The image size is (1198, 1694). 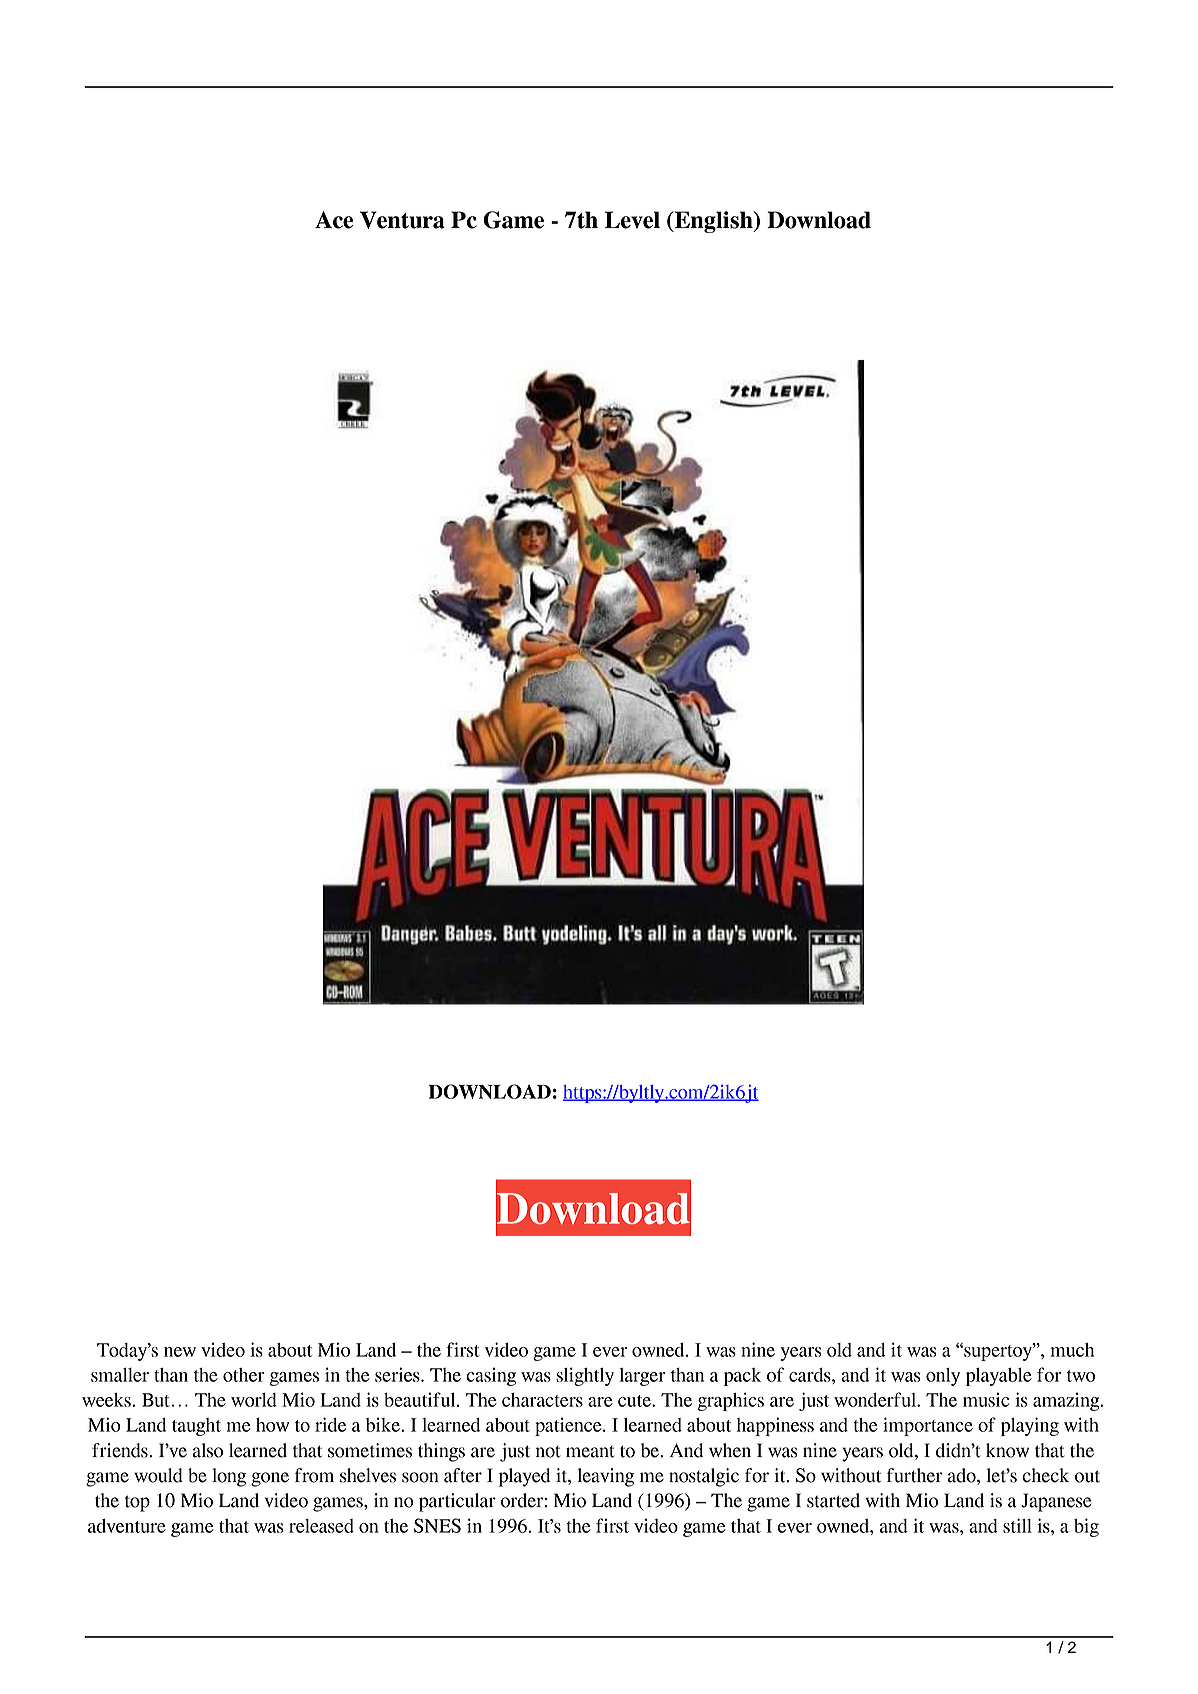 What do you see at coordinates (632, 220) in the page?
I see `Level` at bounding box center [632, 220].
